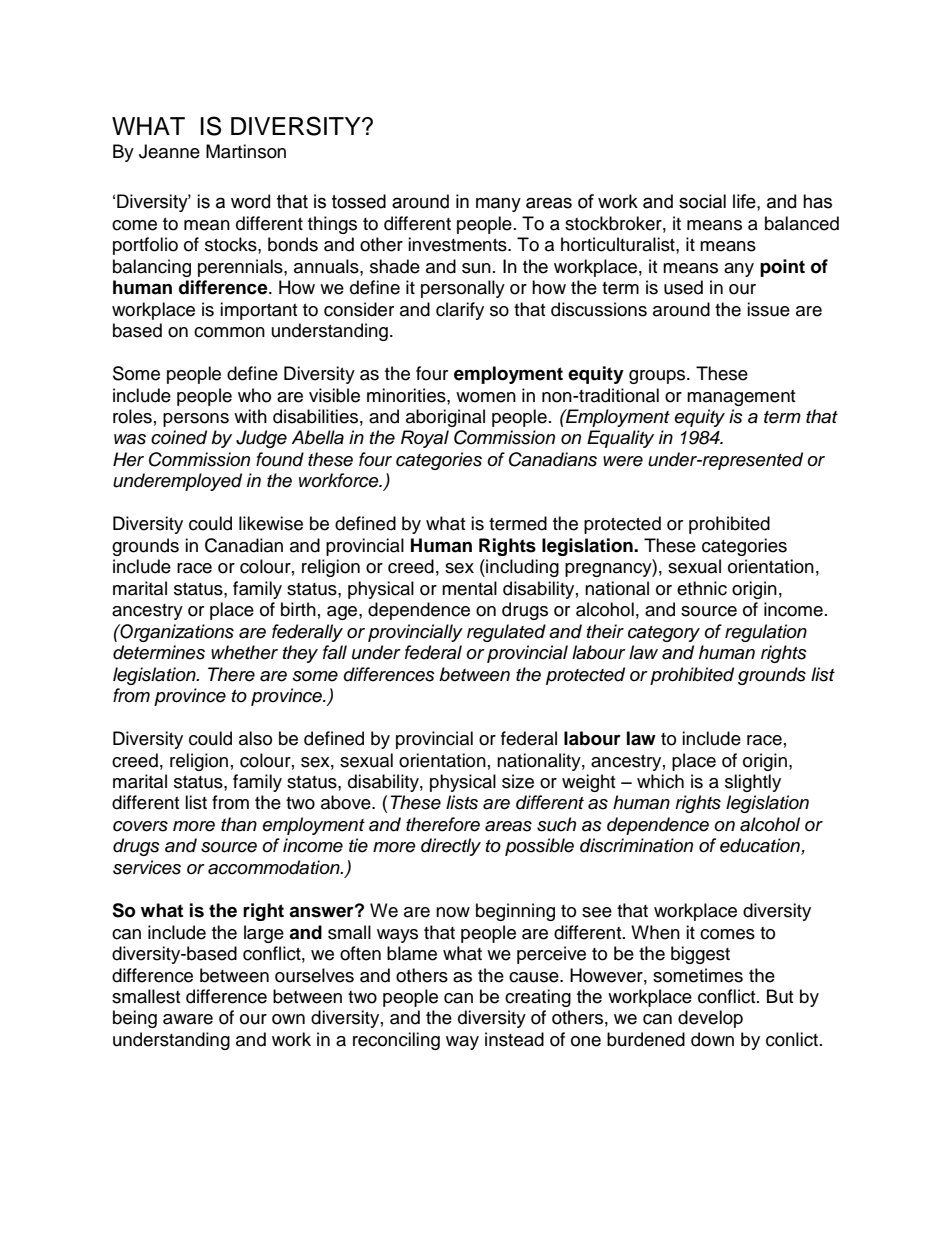 The height and width of the image is (1233, 952). Describe the element at coordinates (244, 652) in the image. I see `whether` at that location.
